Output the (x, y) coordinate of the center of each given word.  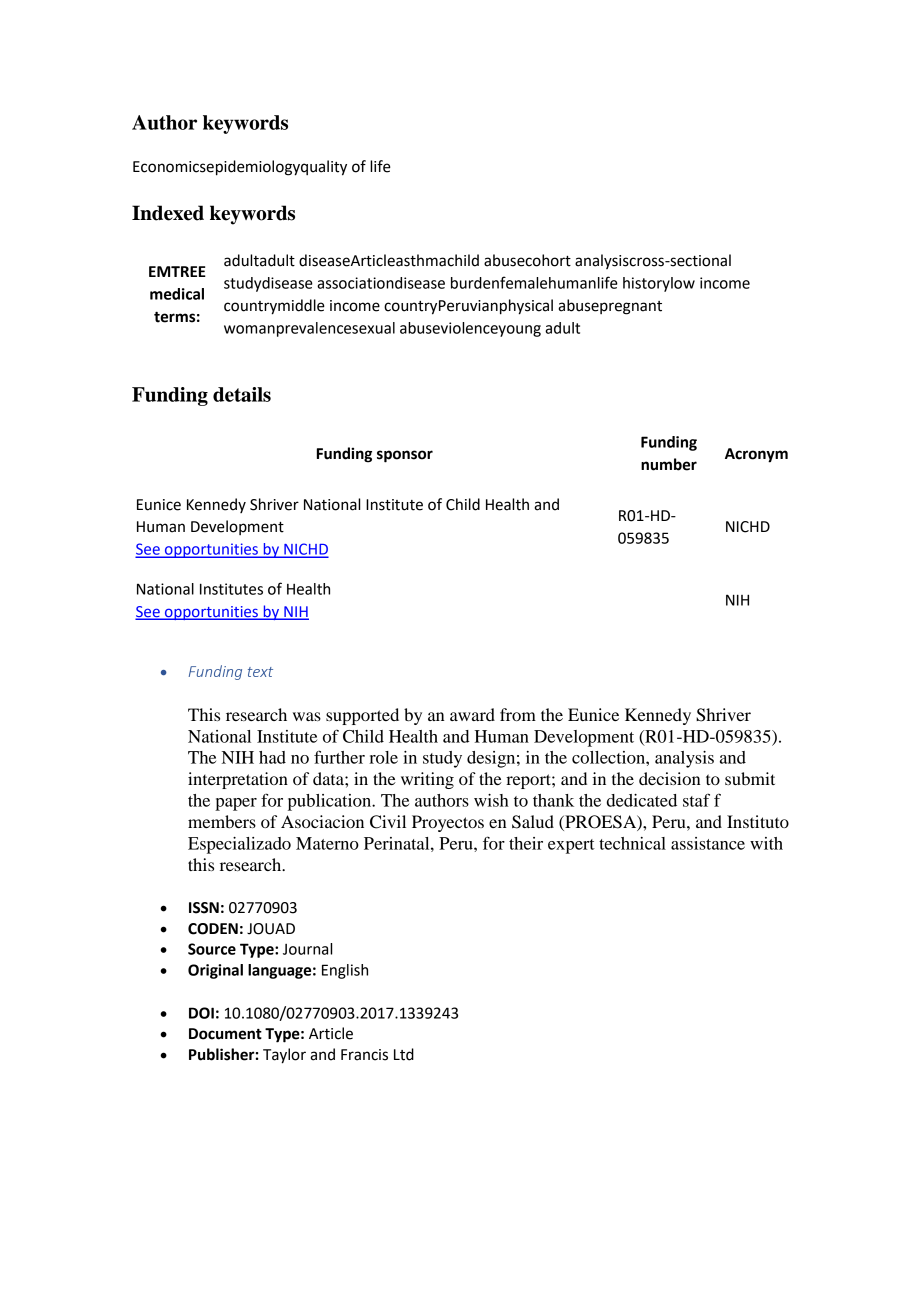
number (669, 464)
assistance (708, 843)
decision (669, 778)
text (260, 672)
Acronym (756, 455)
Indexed (168, 213)
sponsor (405, 456)
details (242, 394)
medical (177, 294)
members (222, 821)
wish (491, 800)
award (472, 714)
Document (225, 1034)
